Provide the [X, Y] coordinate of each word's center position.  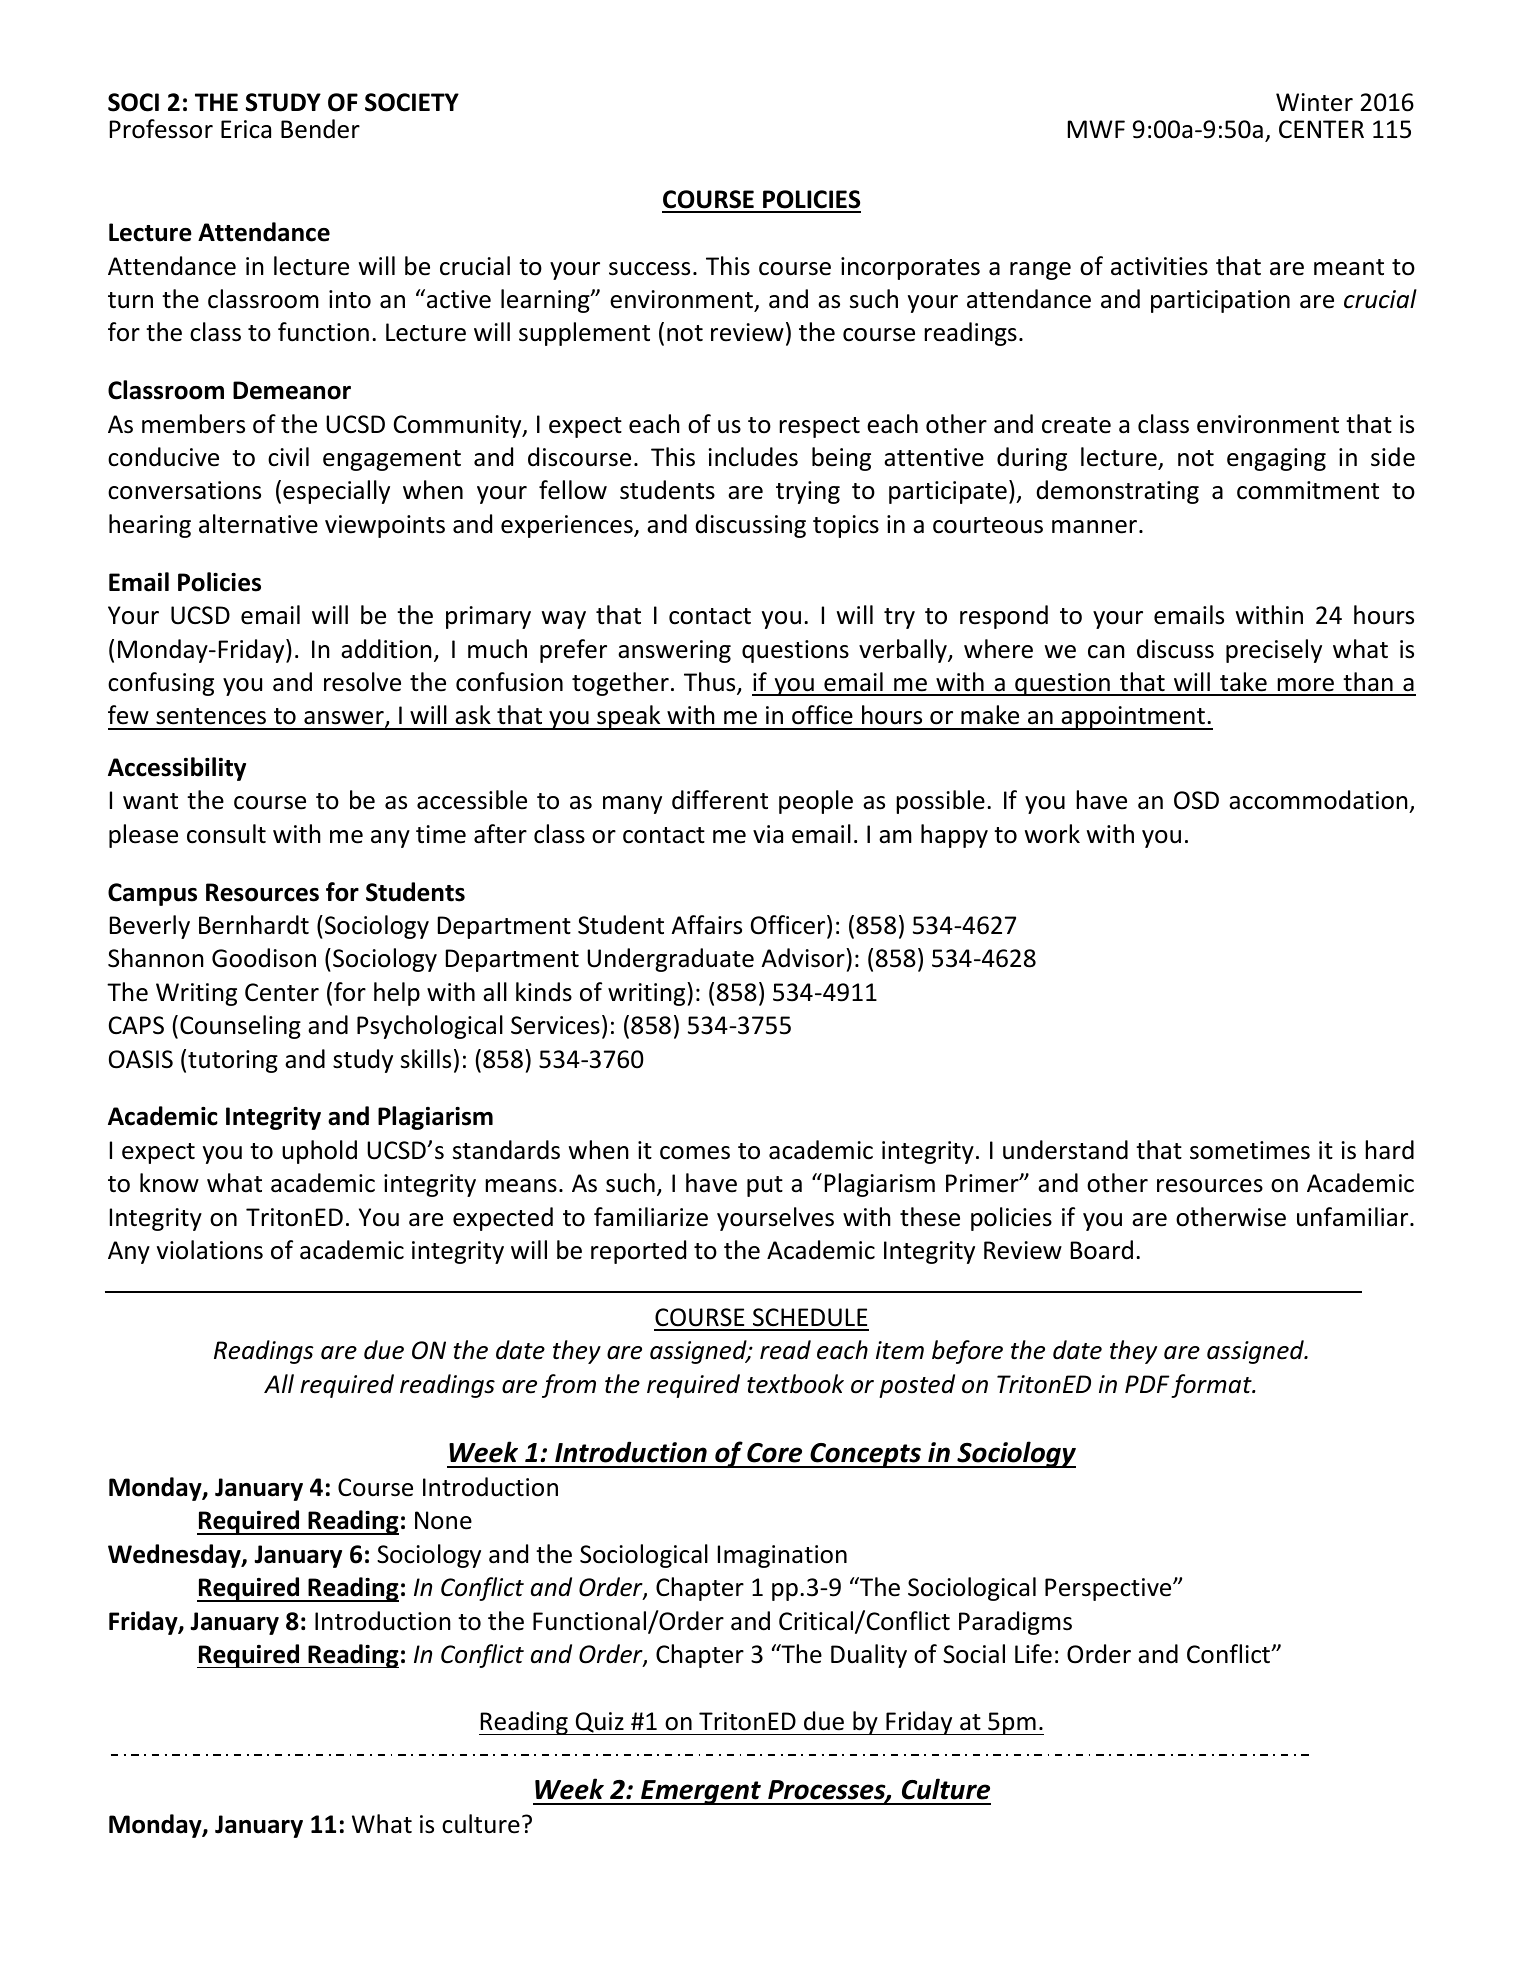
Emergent [701, 1792]
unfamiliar [1354, 1217]
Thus [711, 683]
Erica [246, 129]
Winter [1314, 102]
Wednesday [175, 1556]
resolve [362, 682]
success [649, 269]
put [765, 1186]
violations [210, 1250]
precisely [1274, 651]
